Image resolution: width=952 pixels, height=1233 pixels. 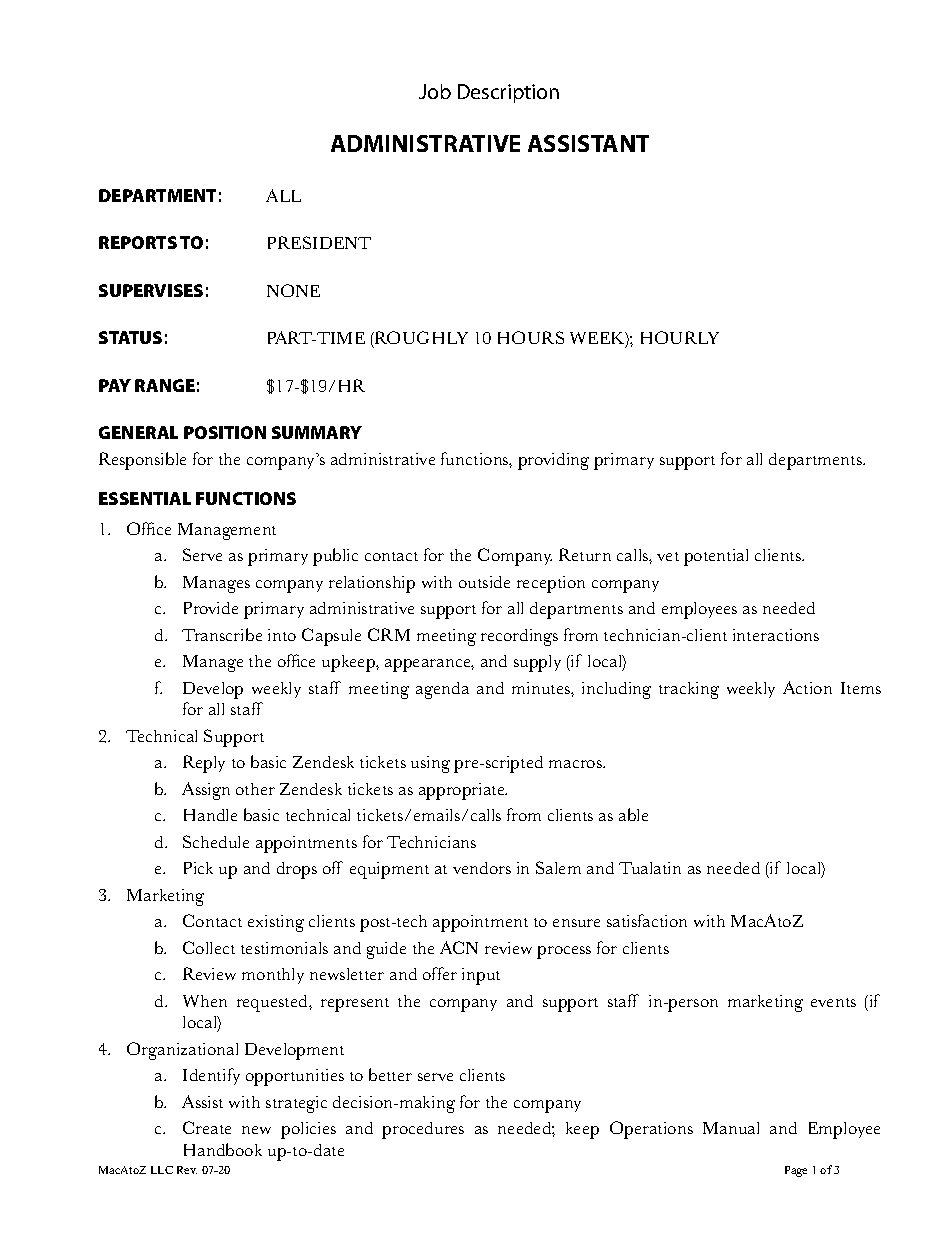 I want to click on Manual, so click(x=731, y=1128).
